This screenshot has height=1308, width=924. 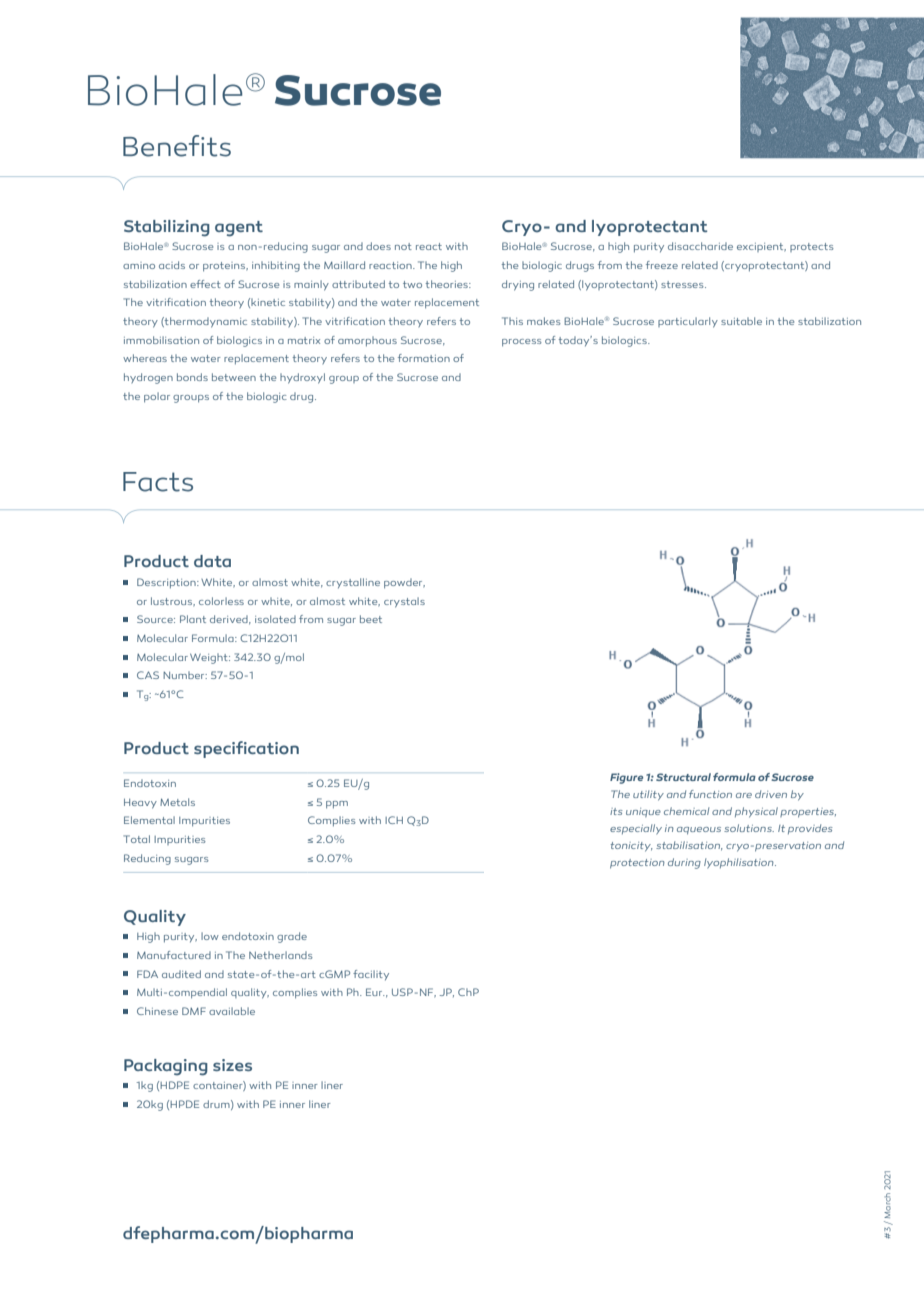 What do you see at coordinates (404, 583) in the screenshot?
I see `powder` at bounding box center [404, 583].
